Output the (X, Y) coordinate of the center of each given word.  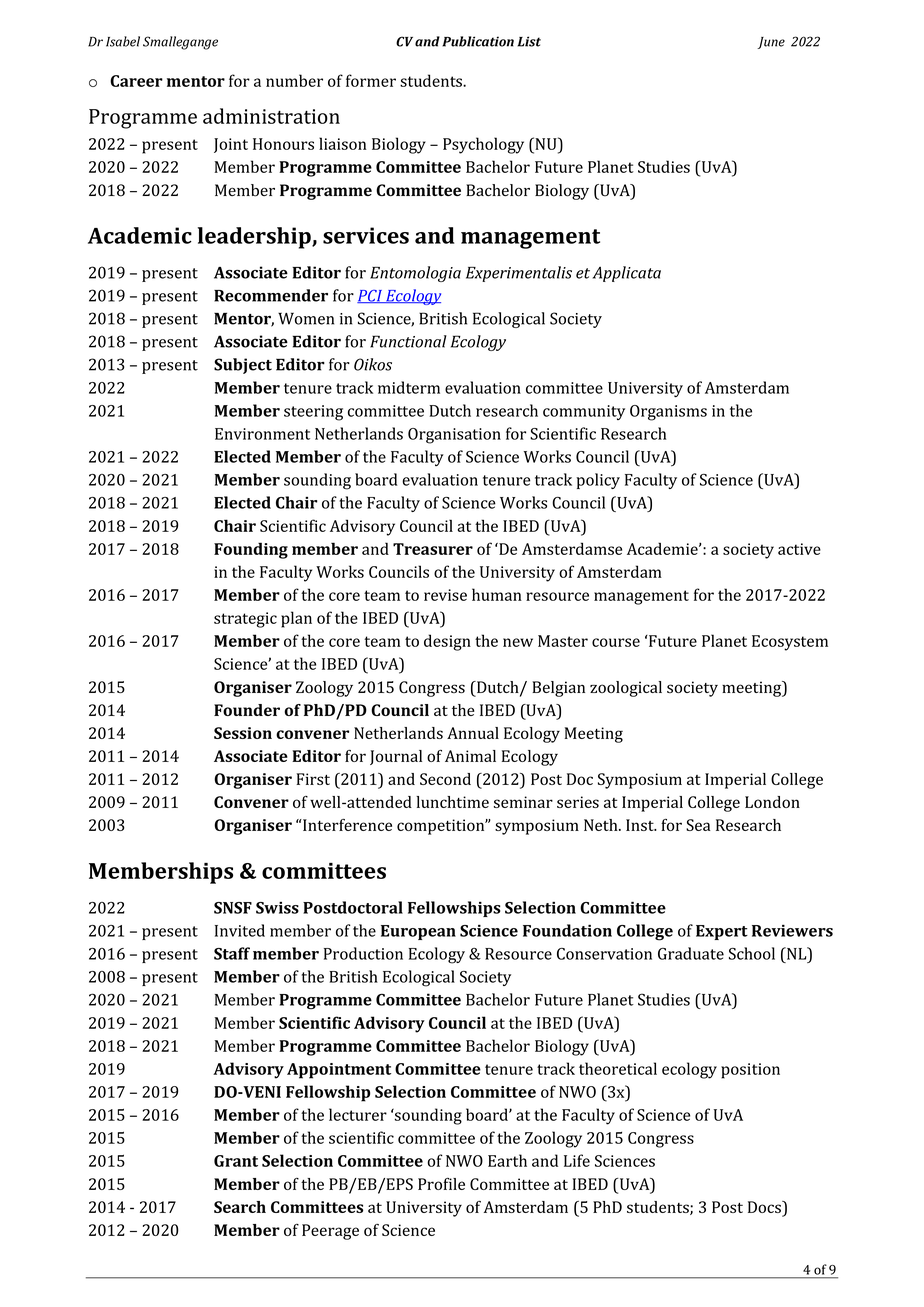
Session (243, 733)
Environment (262, 434)
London (772, 802)
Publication (478, 41)
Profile (441, 1184)
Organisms (668, 413)
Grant (236, 1161)
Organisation (454, 436)
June (771, 43)
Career (136, 81)
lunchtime (452, 802)
